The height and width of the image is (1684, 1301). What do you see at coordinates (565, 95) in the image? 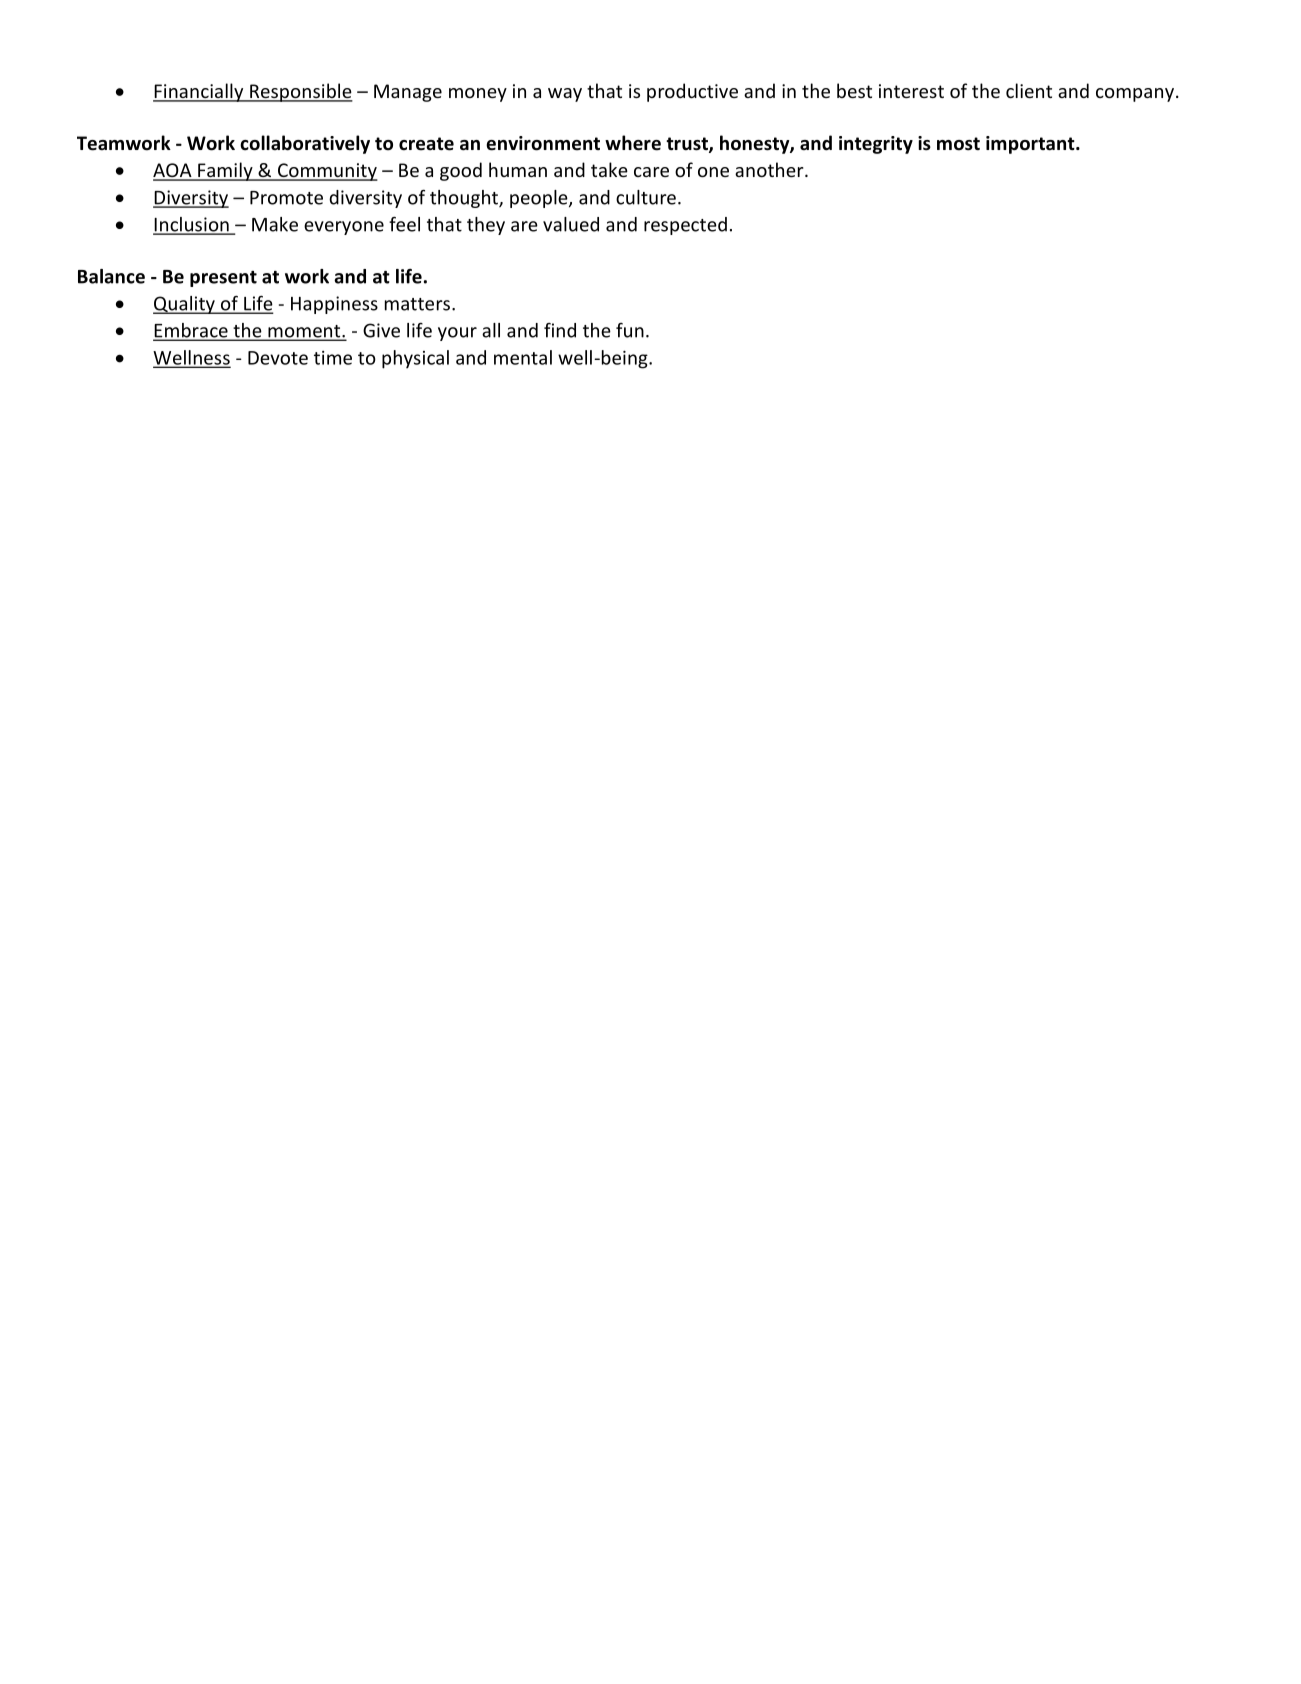
I see `way` at bounding box center [565, 95].
